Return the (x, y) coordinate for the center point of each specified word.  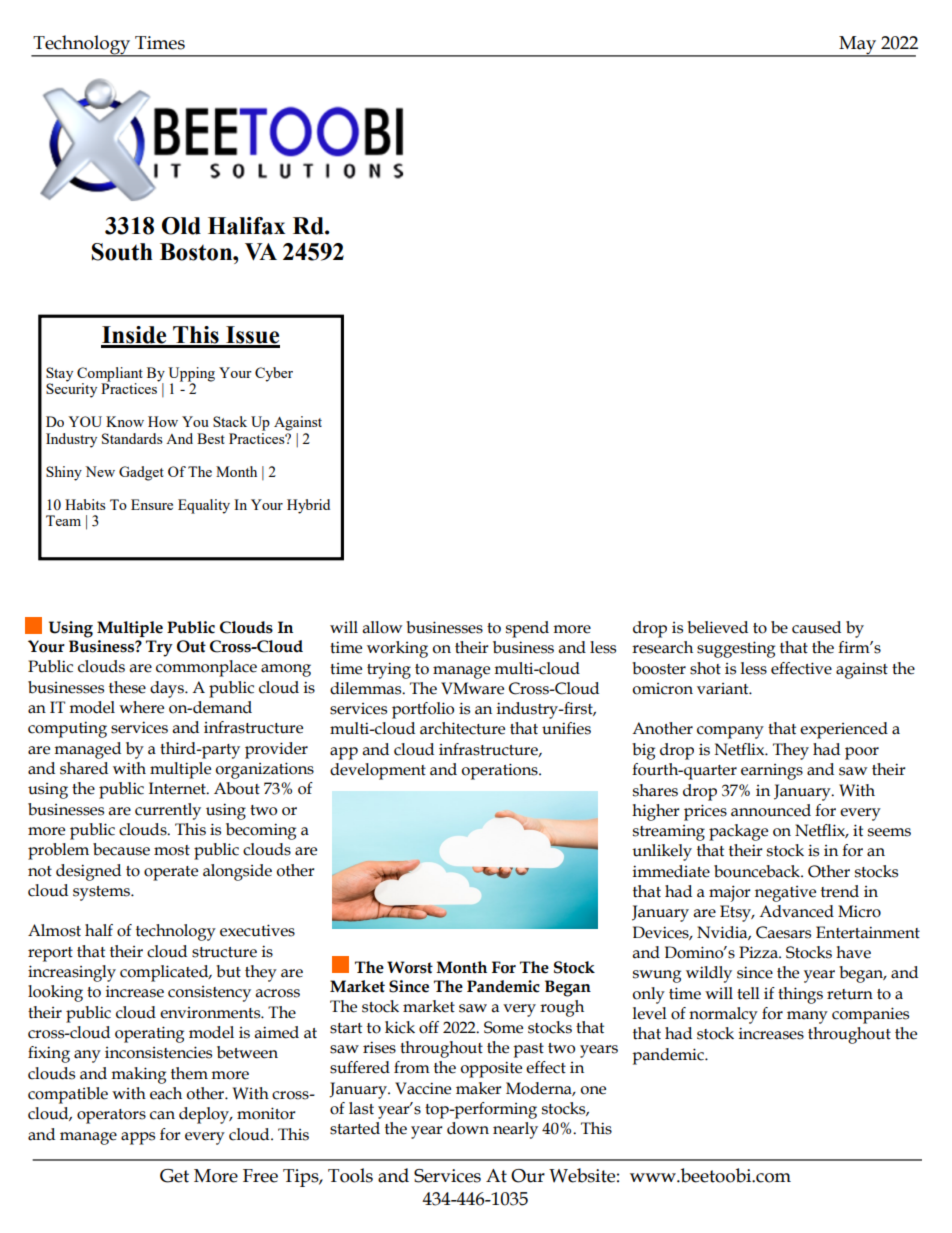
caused (816, 627)
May (858, 46)
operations (501, 771)
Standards (132, 438)
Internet (178, 788)
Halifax (246, 226)
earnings (772, 772)
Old (181, 226)
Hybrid (308, 506)
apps (138, 1138)
